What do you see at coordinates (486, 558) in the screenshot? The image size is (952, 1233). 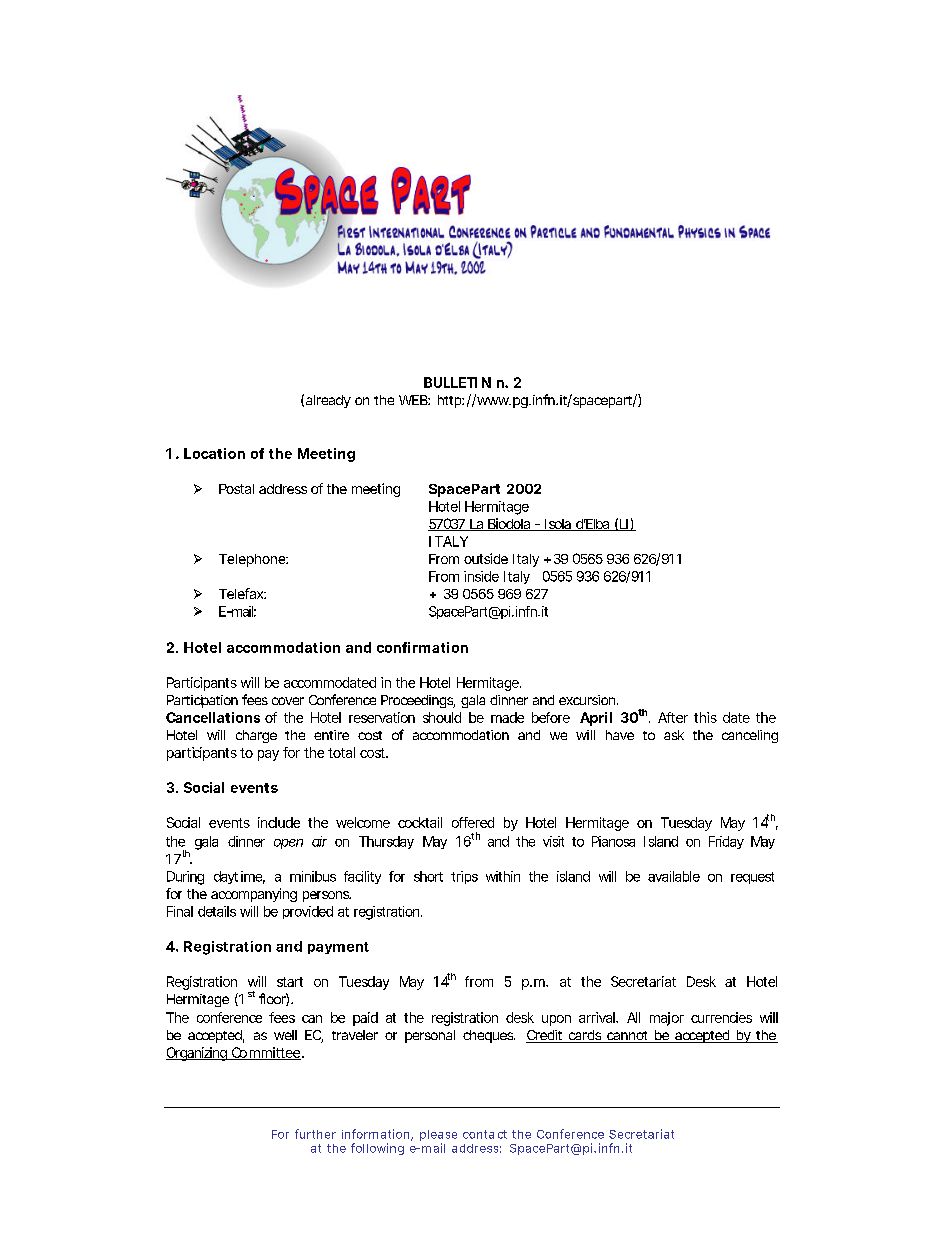 I see `outside` at bounding box center [486, 558].
